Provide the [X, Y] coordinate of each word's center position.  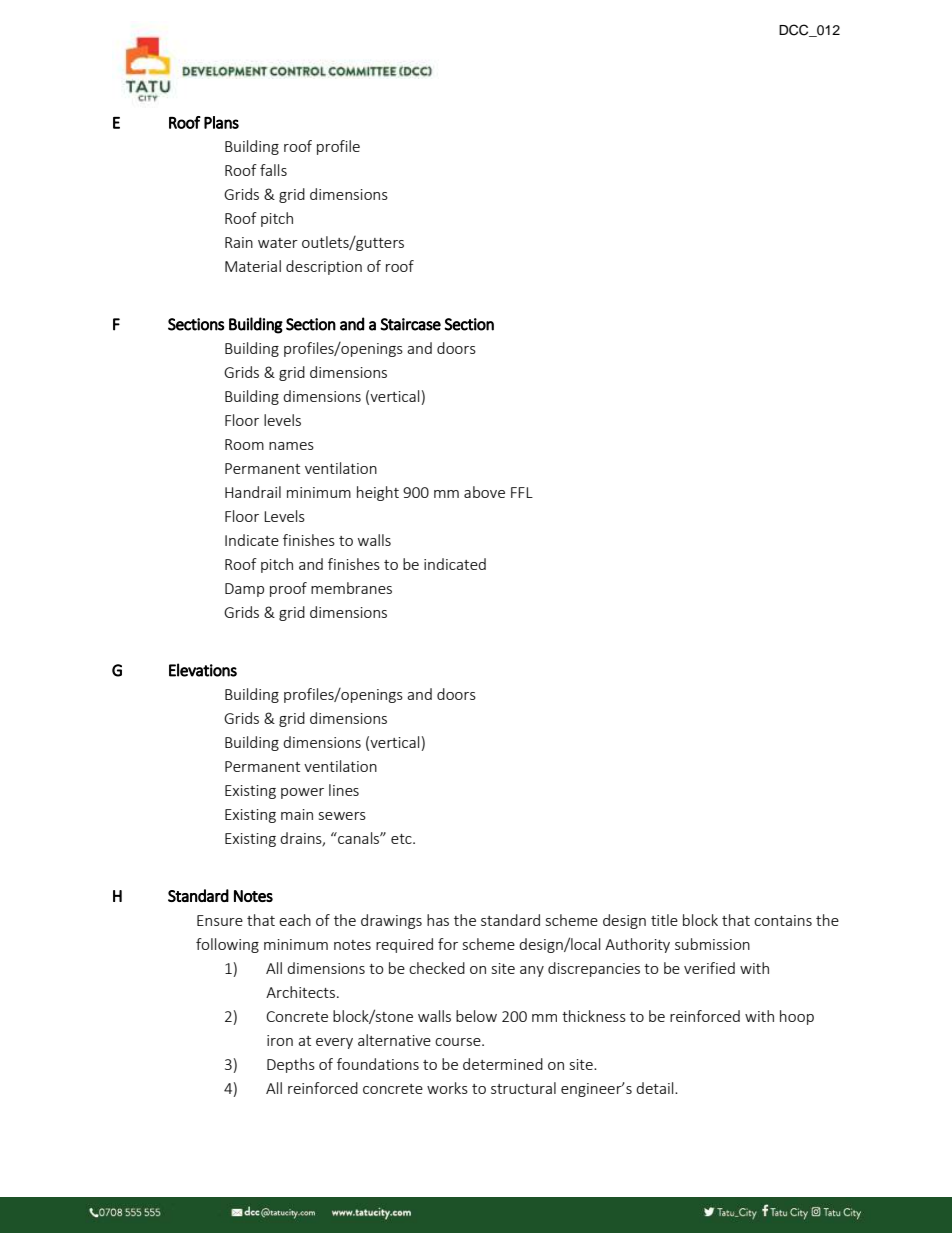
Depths [291, 1065]
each [295, 920]
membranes [351, 588]
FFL [522, 492]
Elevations [203, 670]
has [438, 920]
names [291, 446]
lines [344, 790]
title [664, 920]
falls [273, 170]
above [484, 492]
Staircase [410, 324]
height [378, 493]
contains [783, 920]
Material [253, 266]
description [324, 267]
